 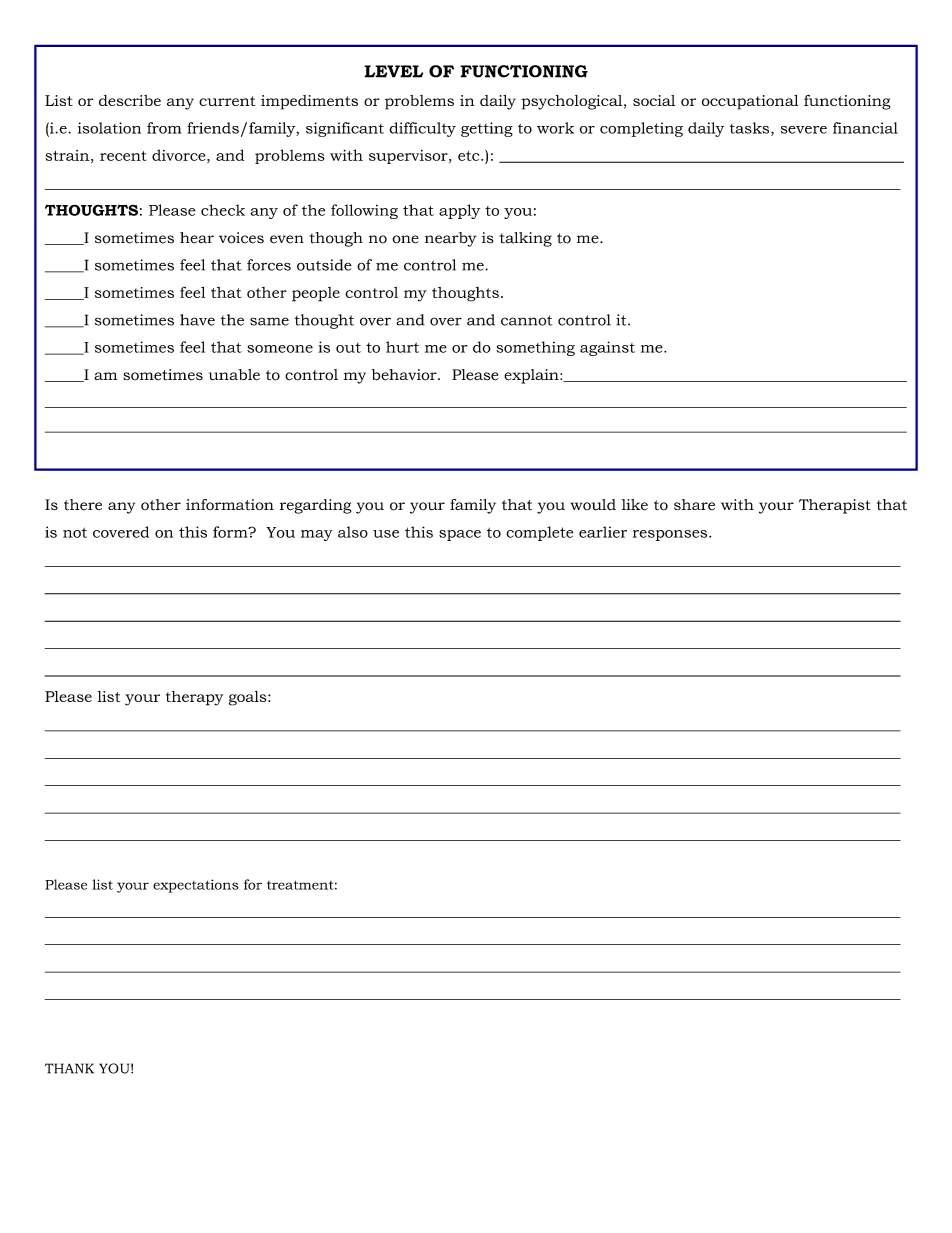 What do you see at coordinates (607, 348) in the page?
I see `against` at bounding box center [607, 348].
